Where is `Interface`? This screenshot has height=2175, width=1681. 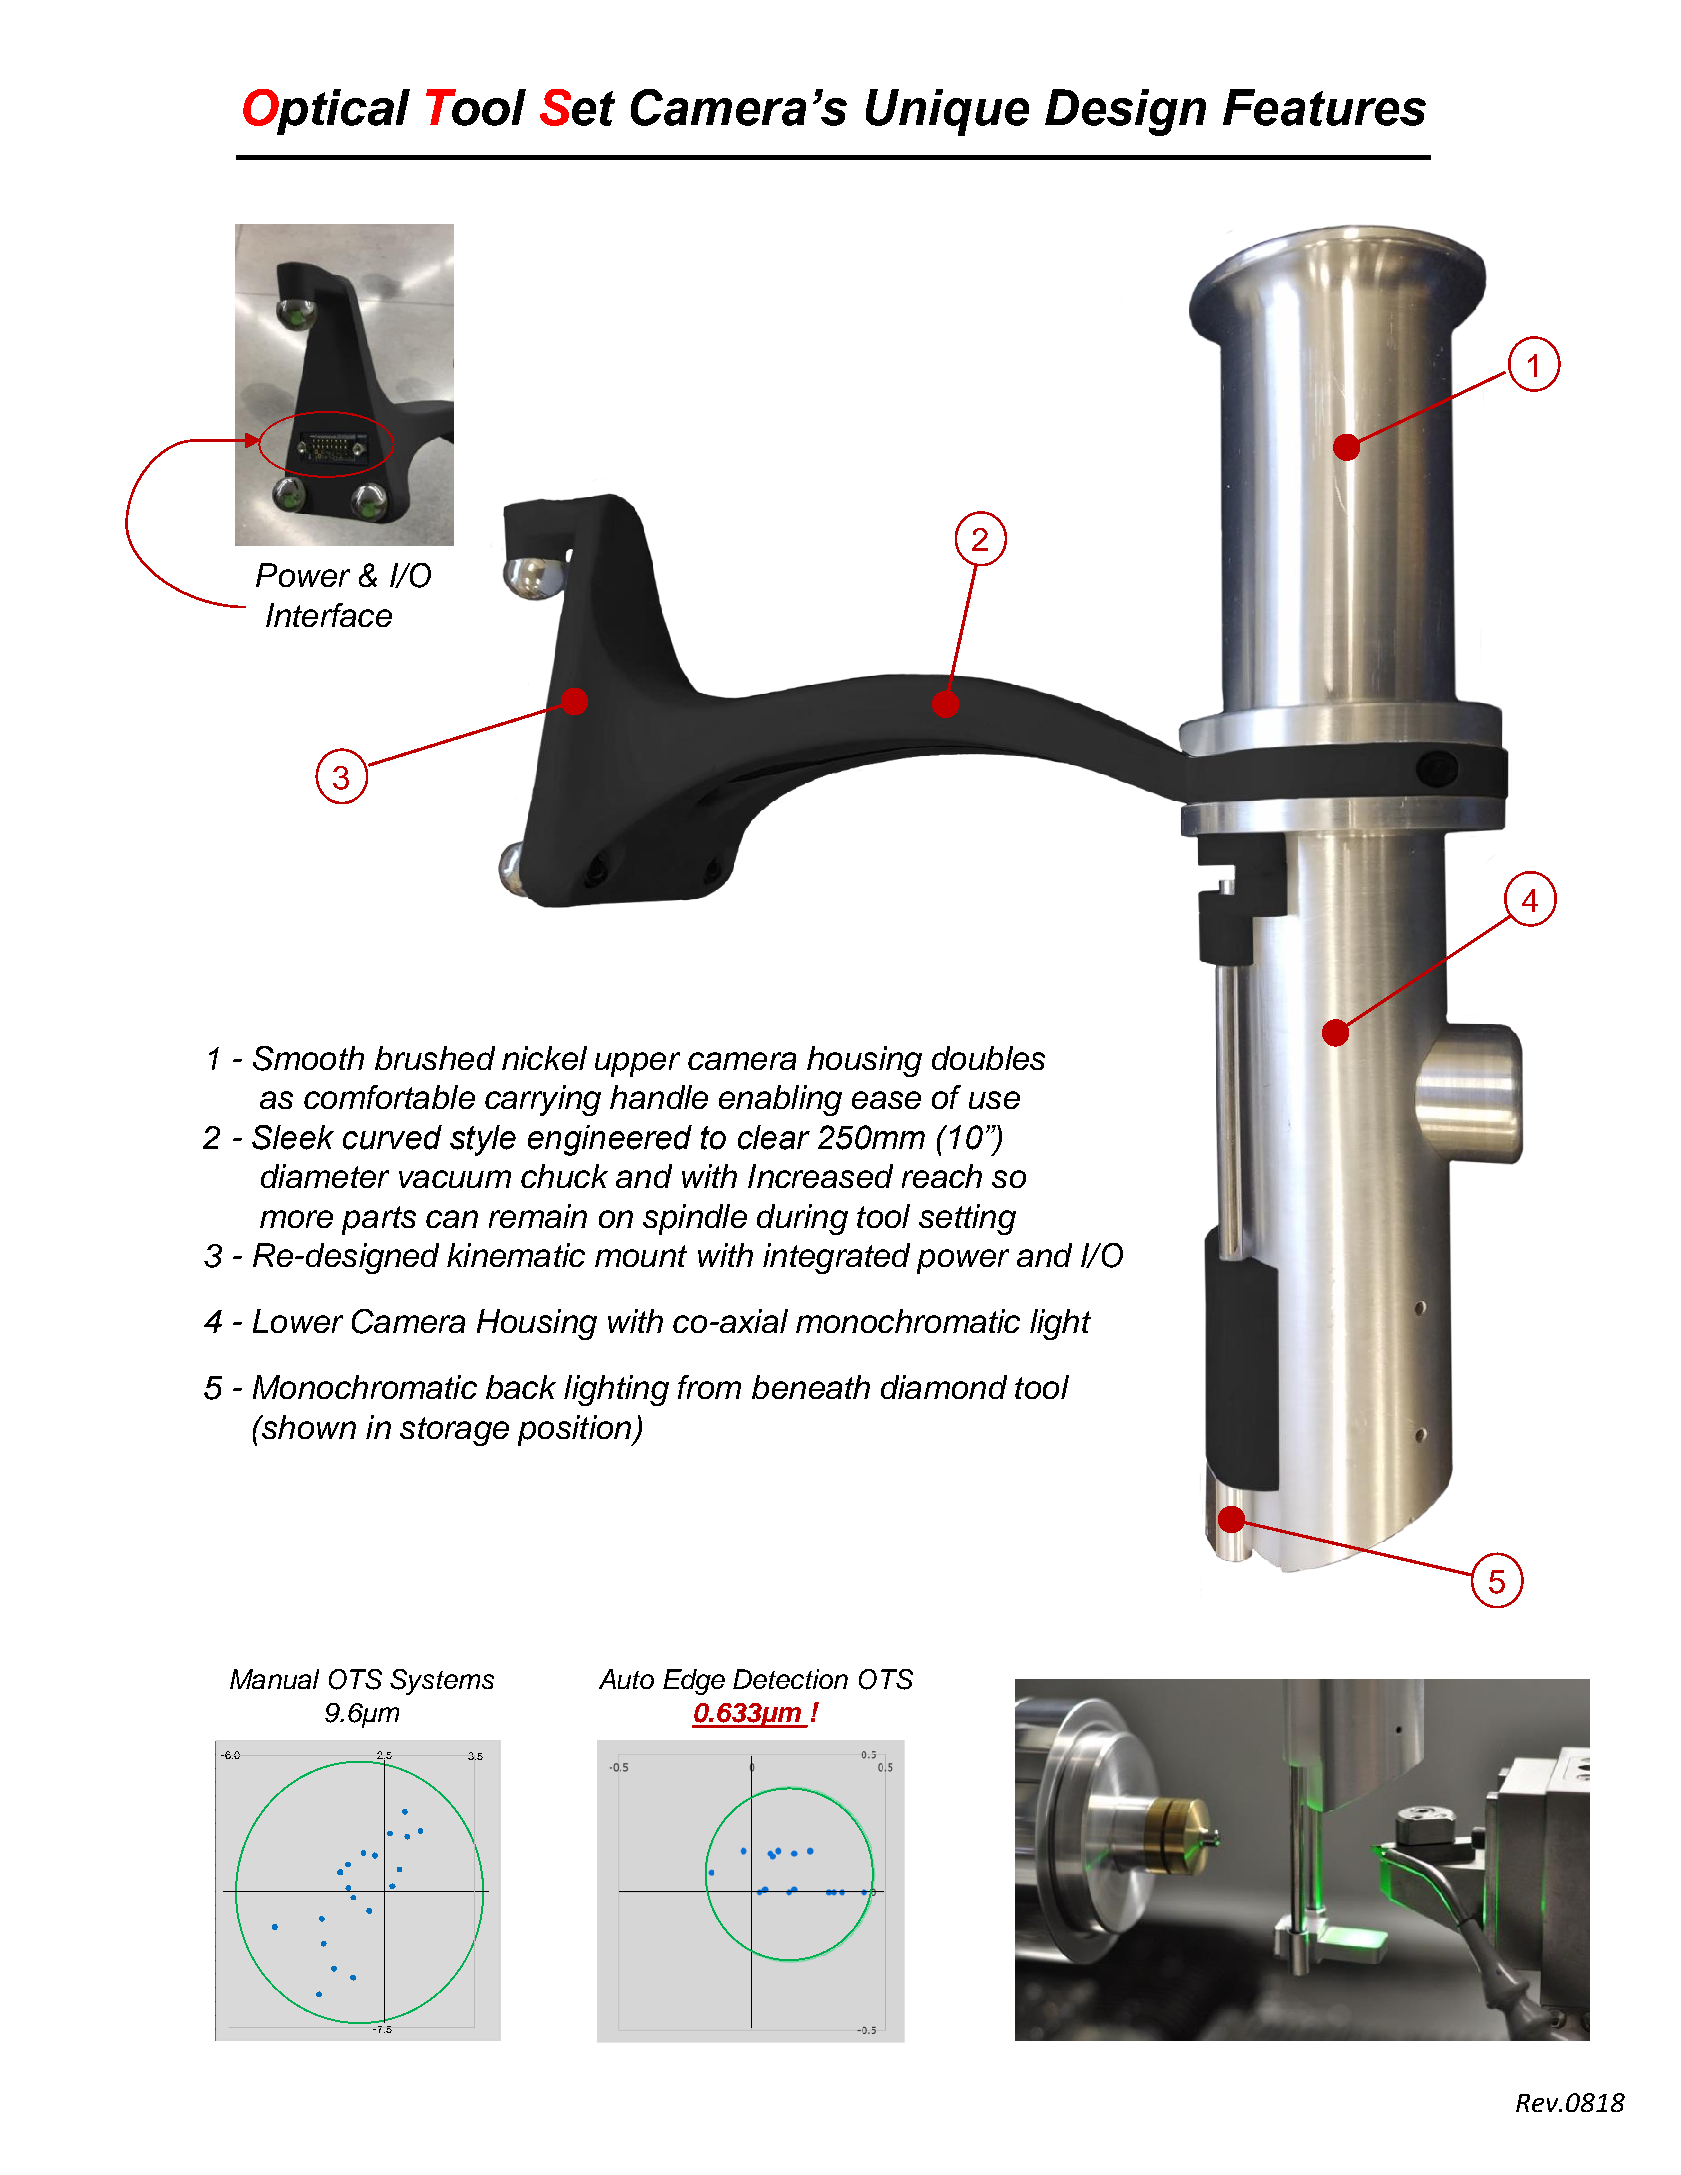 Interface is located at coordinates (329, 615).
